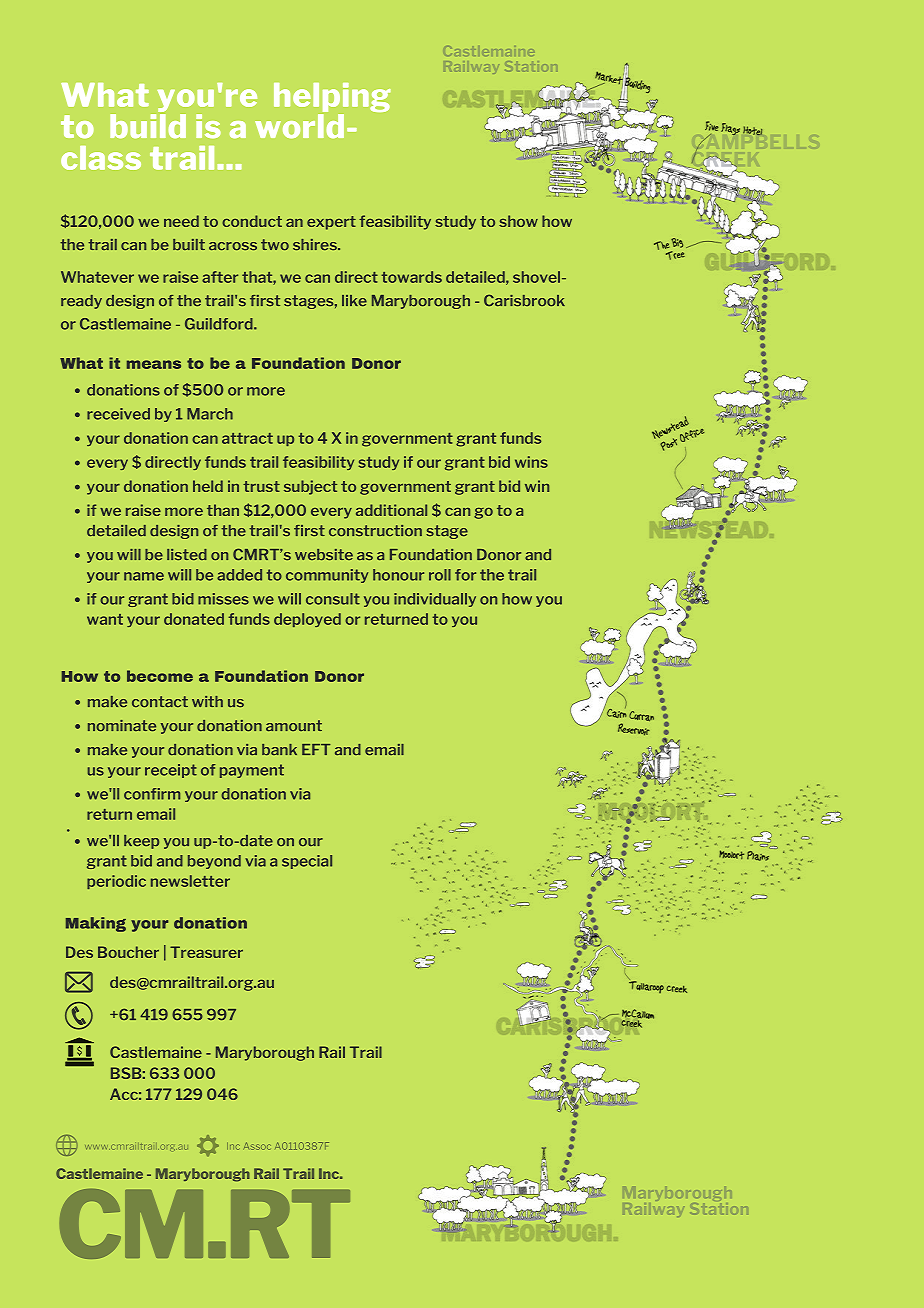  What do you see at coordinates (141, 842) in the image?
I see `keep` at bounding box center [141, 842].
